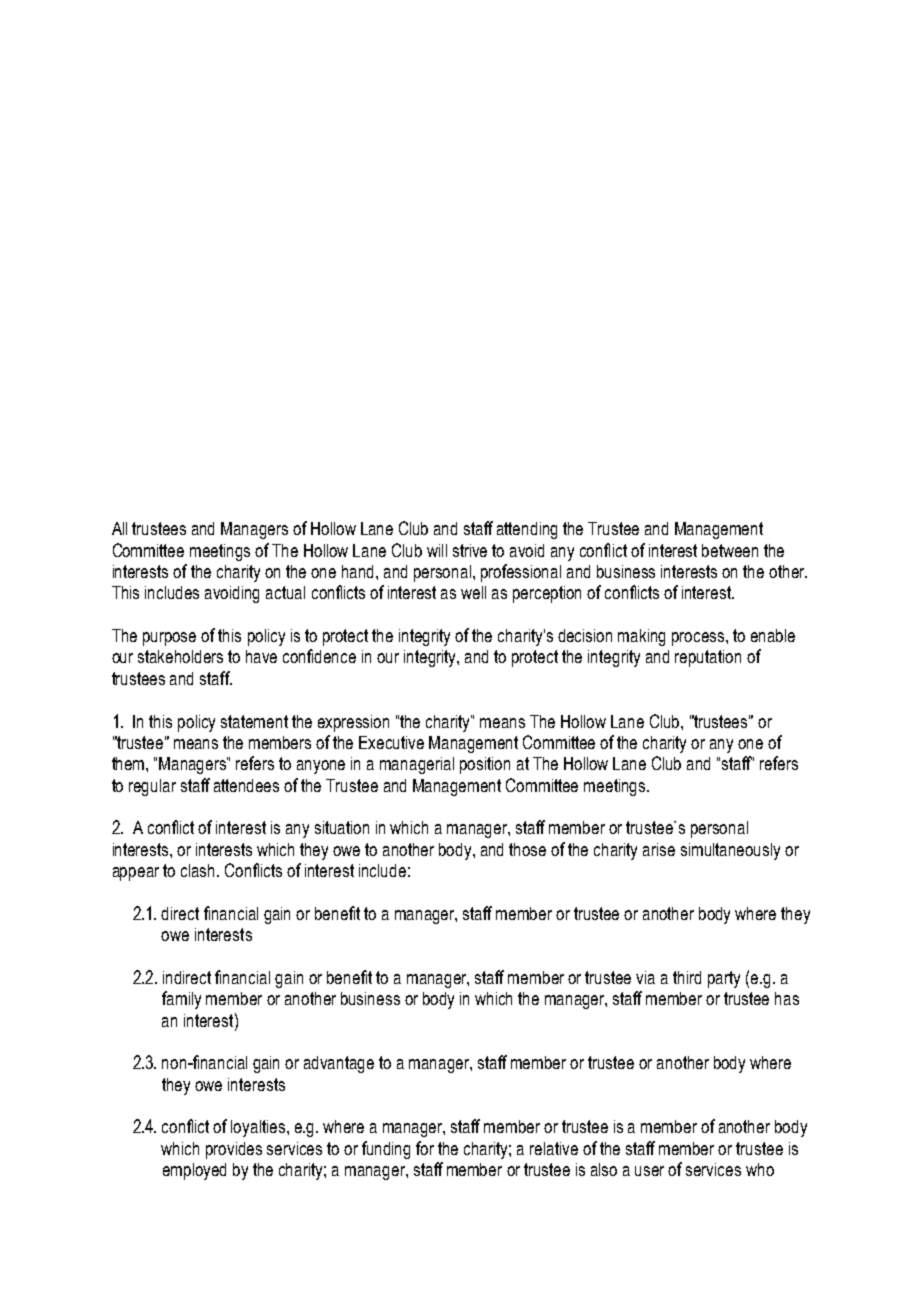  What do you see at coordinates (760, 1169) in the document?
I see `who` at bounding box center [760, 1169].
